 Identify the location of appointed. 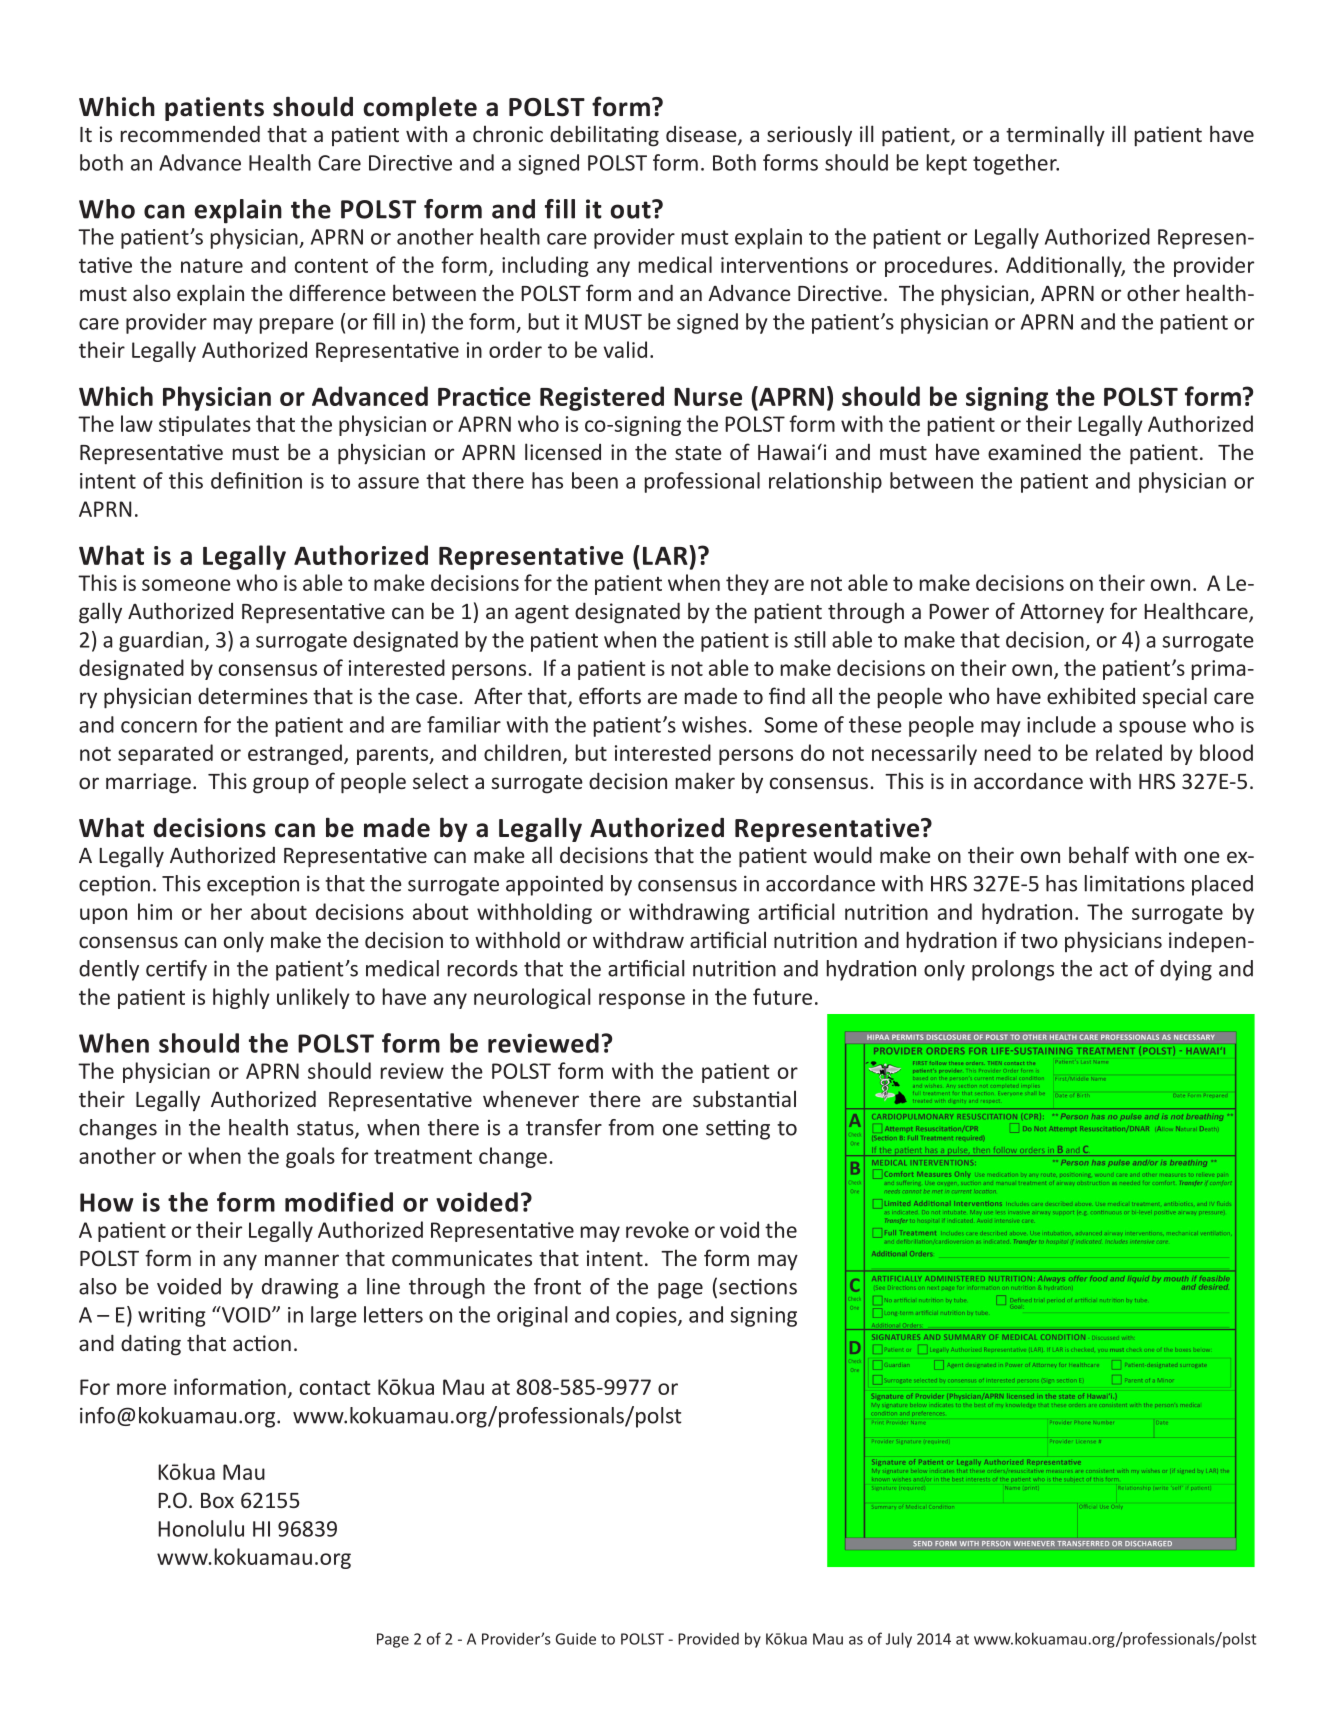
(554, 885).
